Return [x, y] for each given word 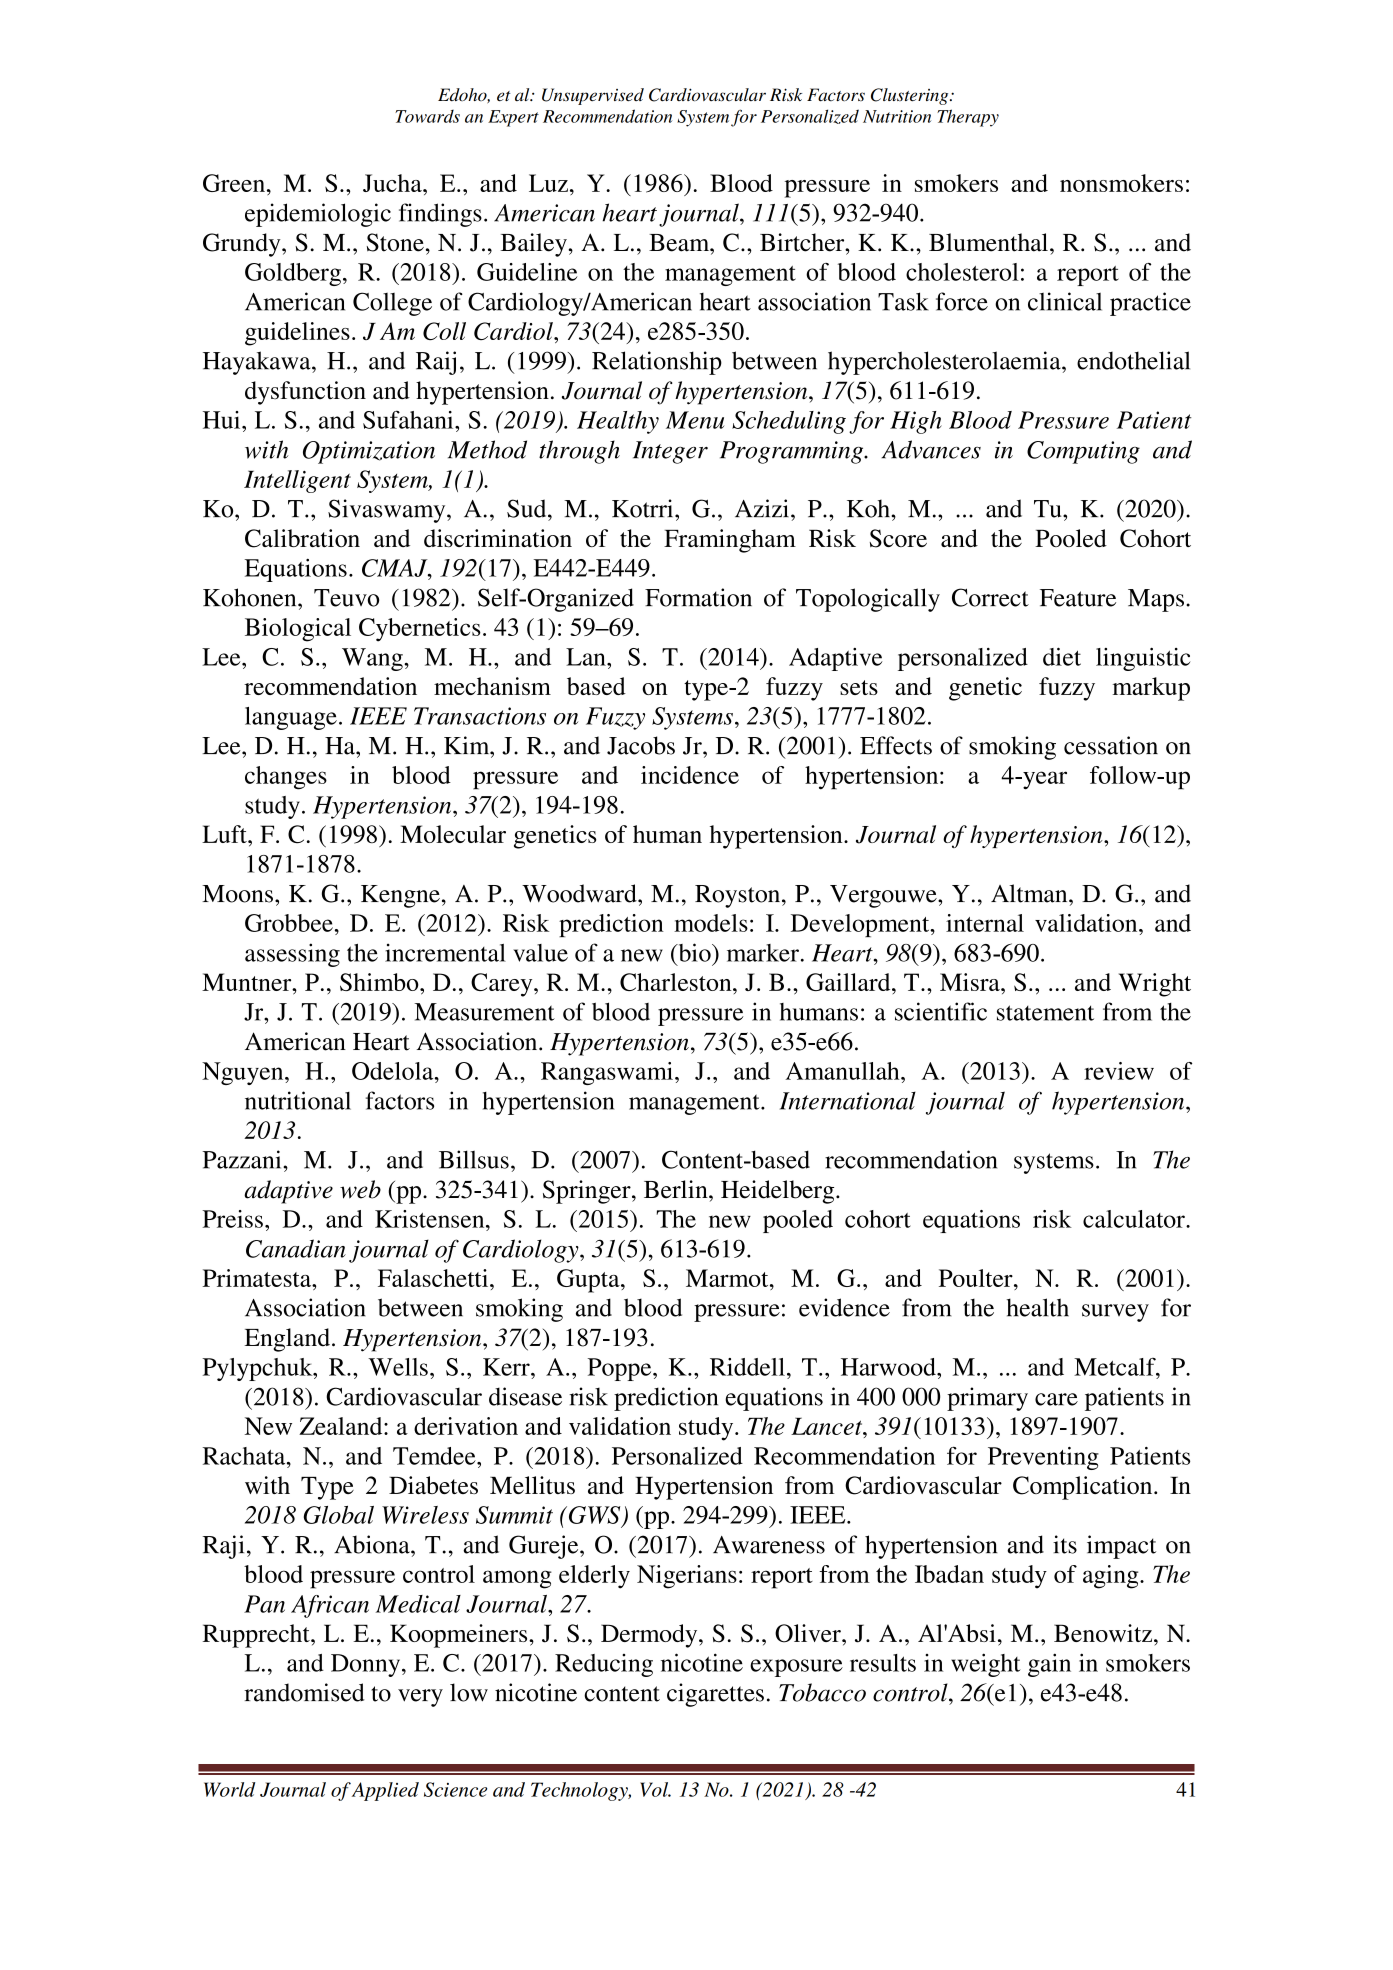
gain [1049, 1665]
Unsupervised [593, 96]
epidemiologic [318, 215]
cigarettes [715, 1695]
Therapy [968, 118]
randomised [304, 1692]
